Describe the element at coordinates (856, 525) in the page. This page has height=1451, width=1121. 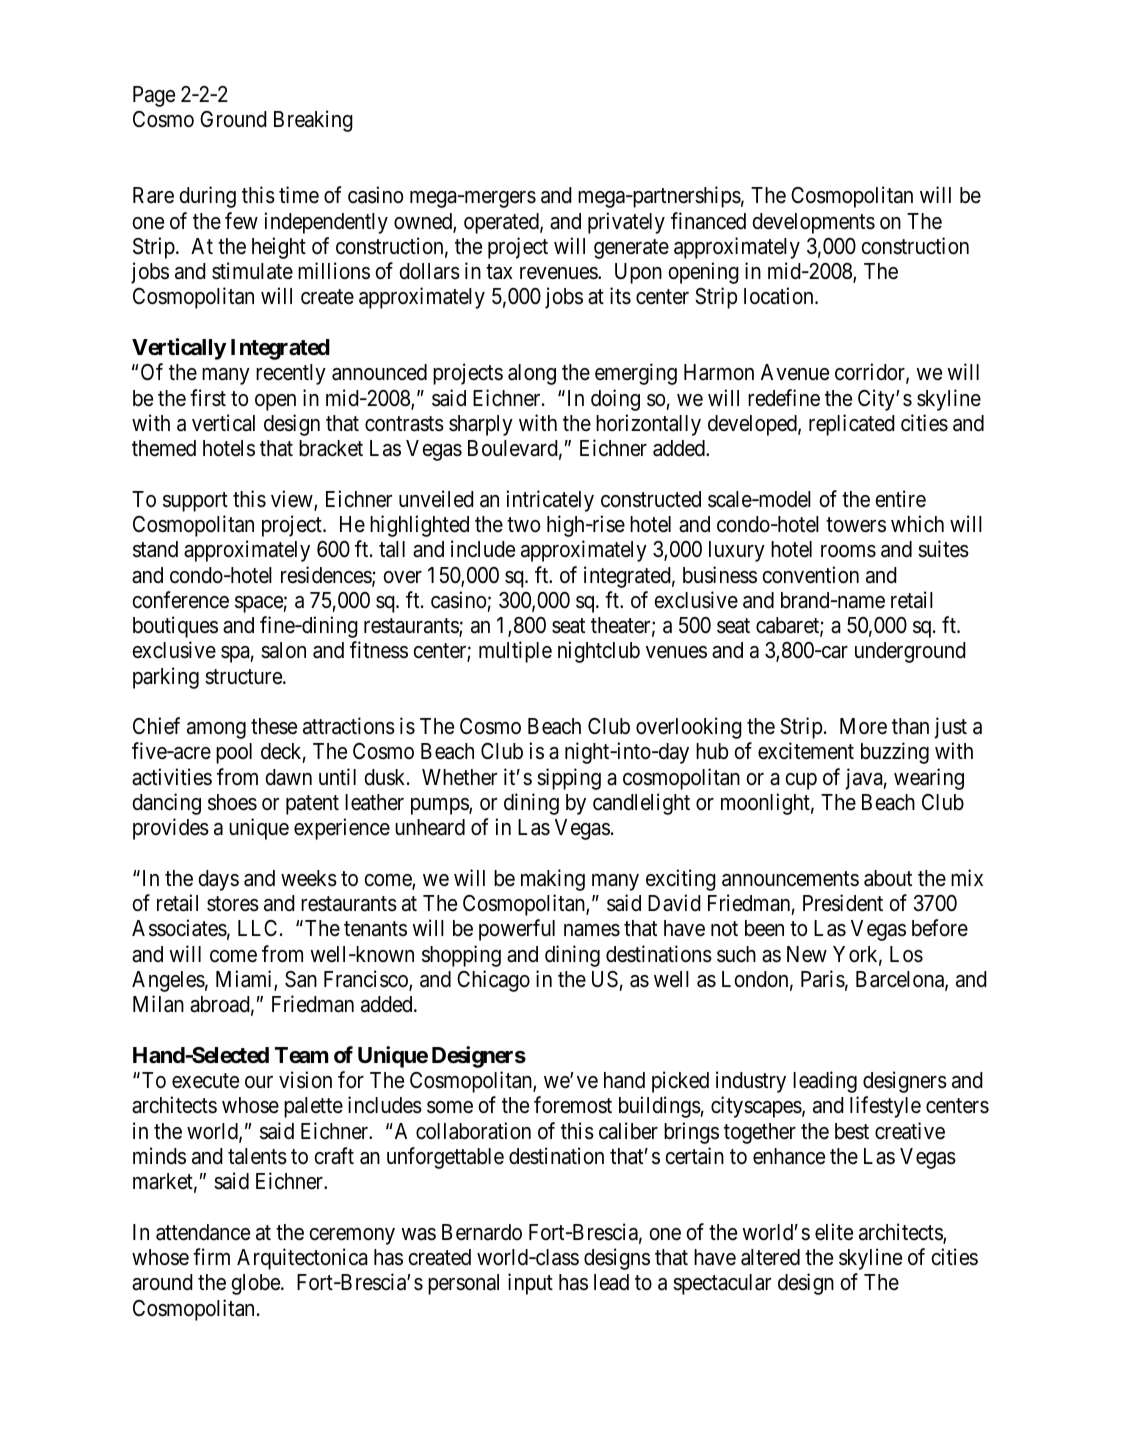
I see `towers` at that location.
